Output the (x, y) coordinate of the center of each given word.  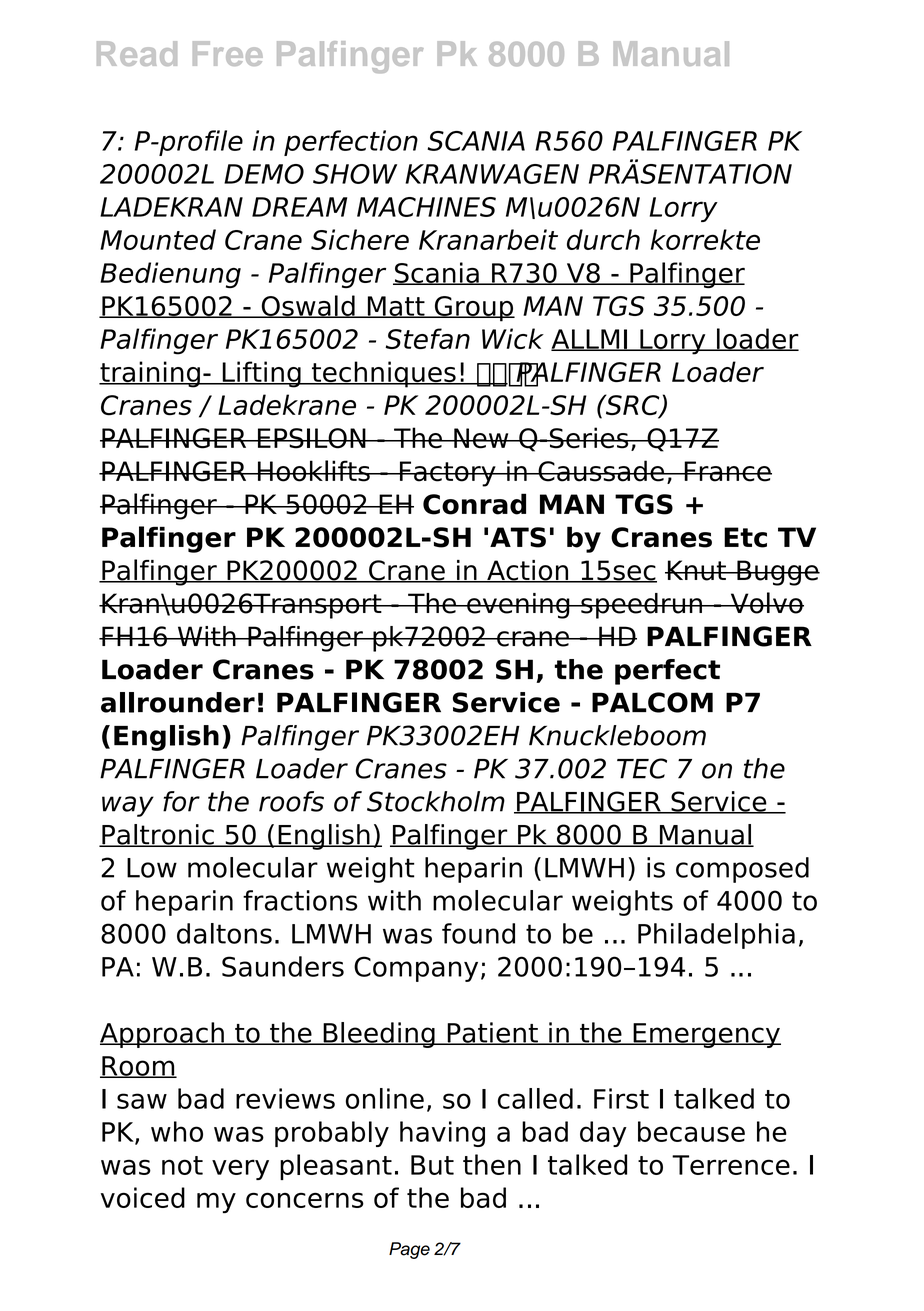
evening (518, 606)
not (182, 1165)
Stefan (427, 338)
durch (603, 239)
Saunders (283, 966)
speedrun (641, 606)
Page (409, 1250)
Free (228, 53)
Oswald (308, 306)
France (727, 471)
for (181, 801)
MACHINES (426, 207)
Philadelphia (716, 936)
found (478, 933)
